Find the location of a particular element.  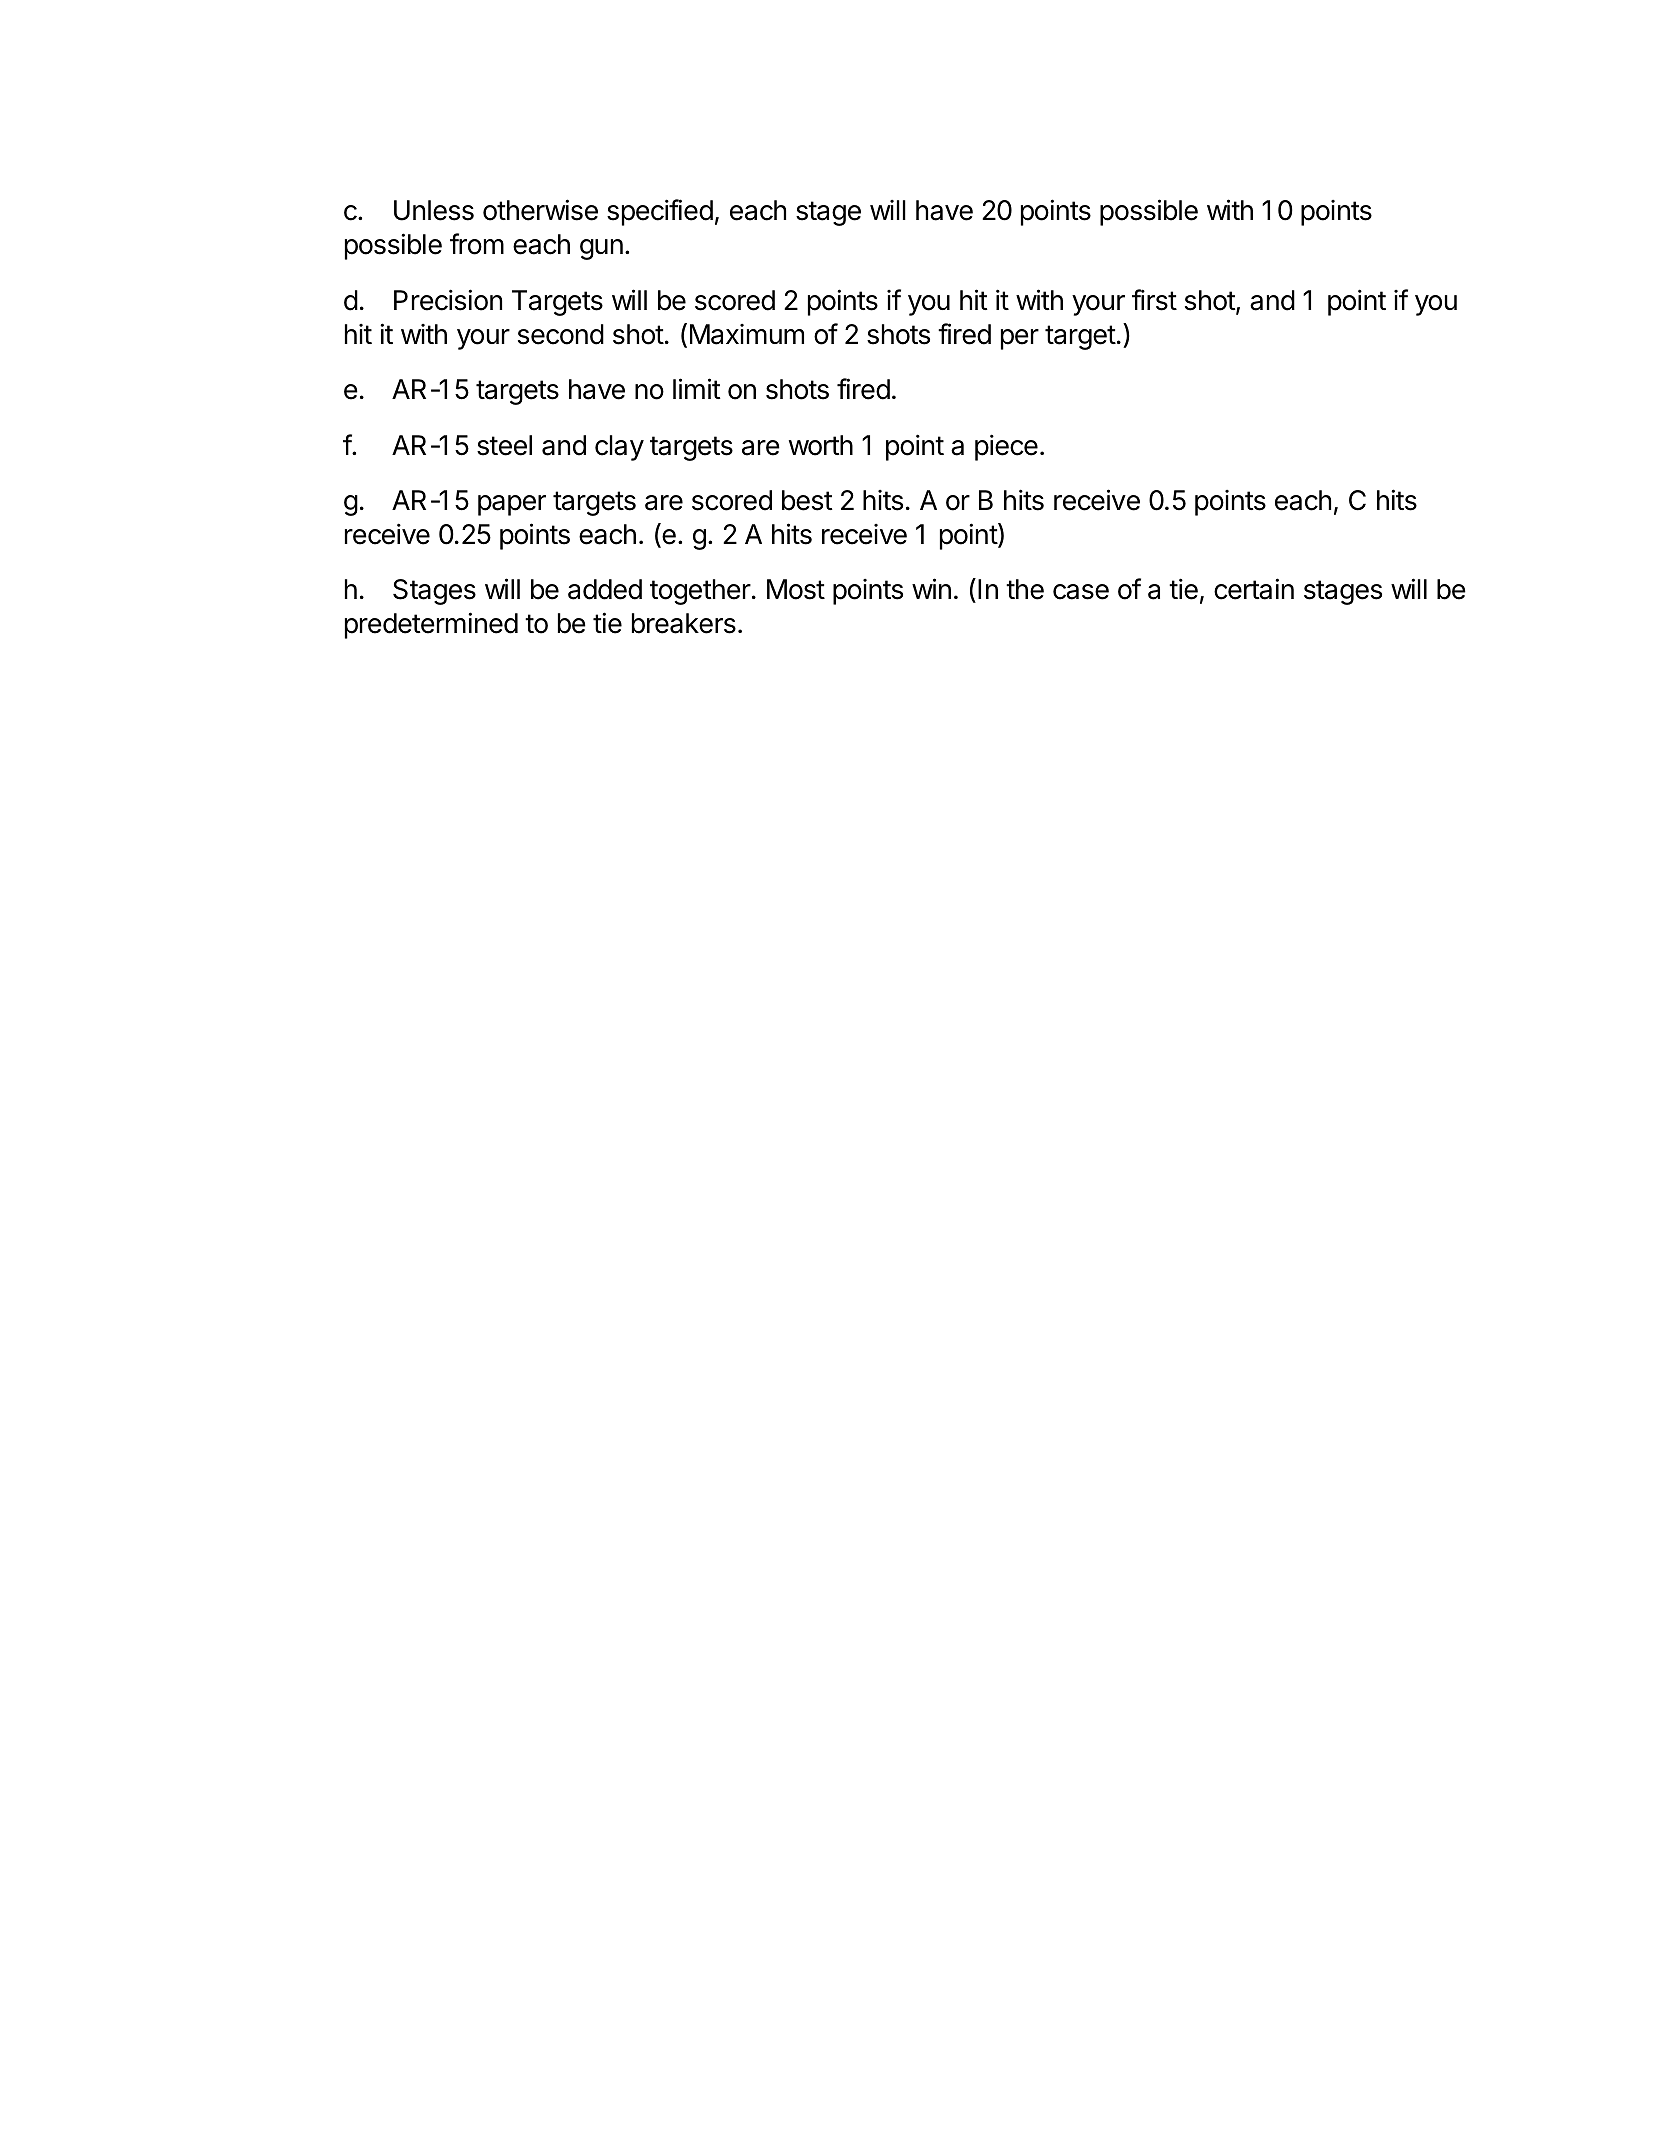

steel is located at coordinates (504, 445).
